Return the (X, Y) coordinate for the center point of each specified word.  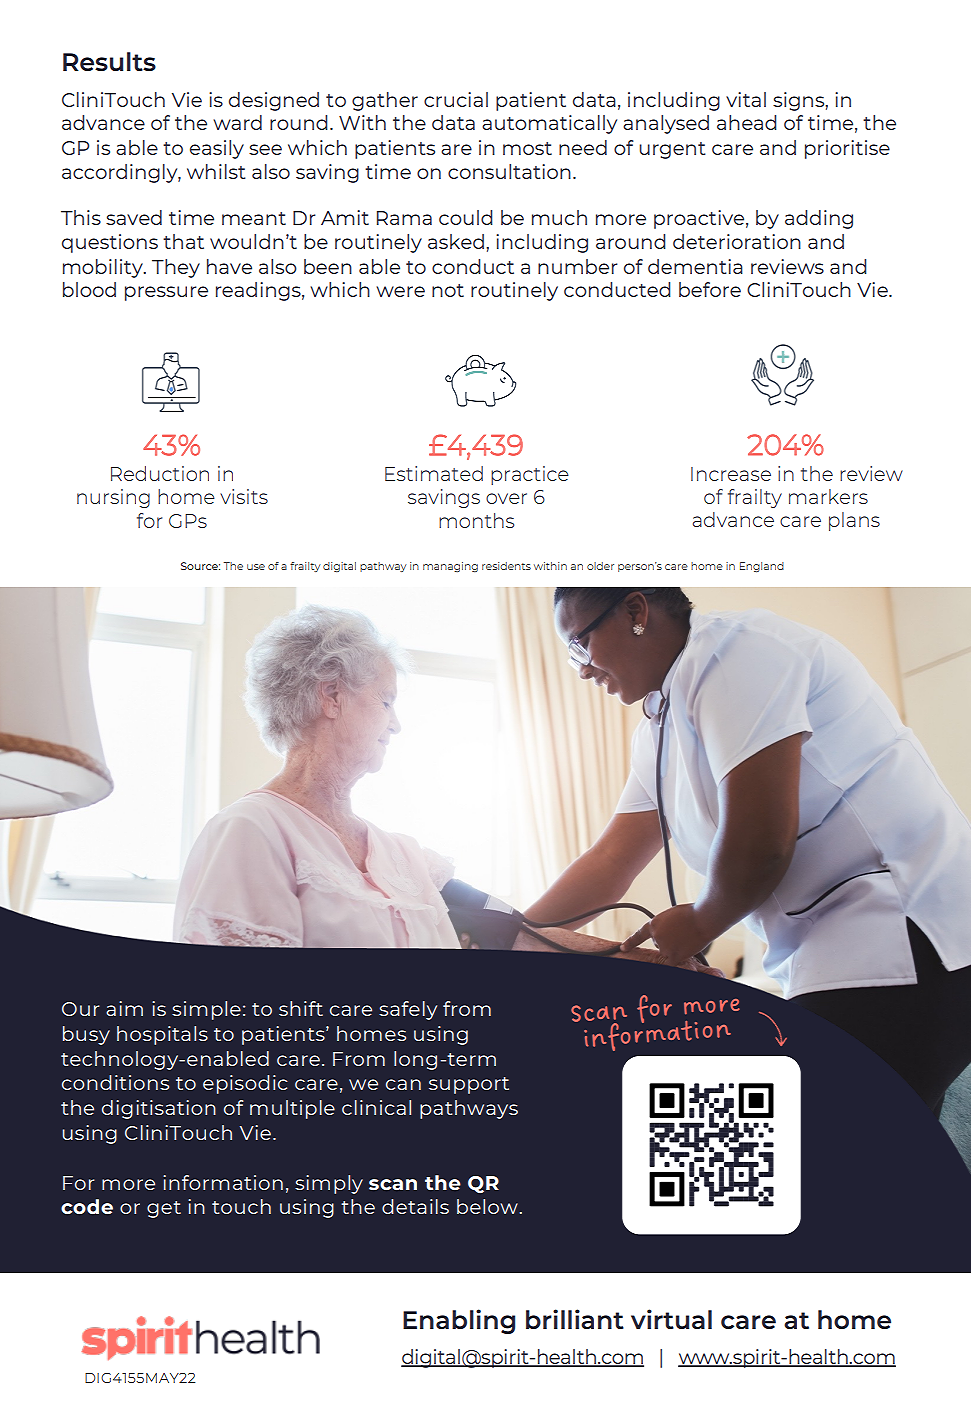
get (164, 1209)
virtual (671, 1319)
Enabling (459, 1321)
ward (237, 122)
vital (746, 99)
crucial (456, 99)
